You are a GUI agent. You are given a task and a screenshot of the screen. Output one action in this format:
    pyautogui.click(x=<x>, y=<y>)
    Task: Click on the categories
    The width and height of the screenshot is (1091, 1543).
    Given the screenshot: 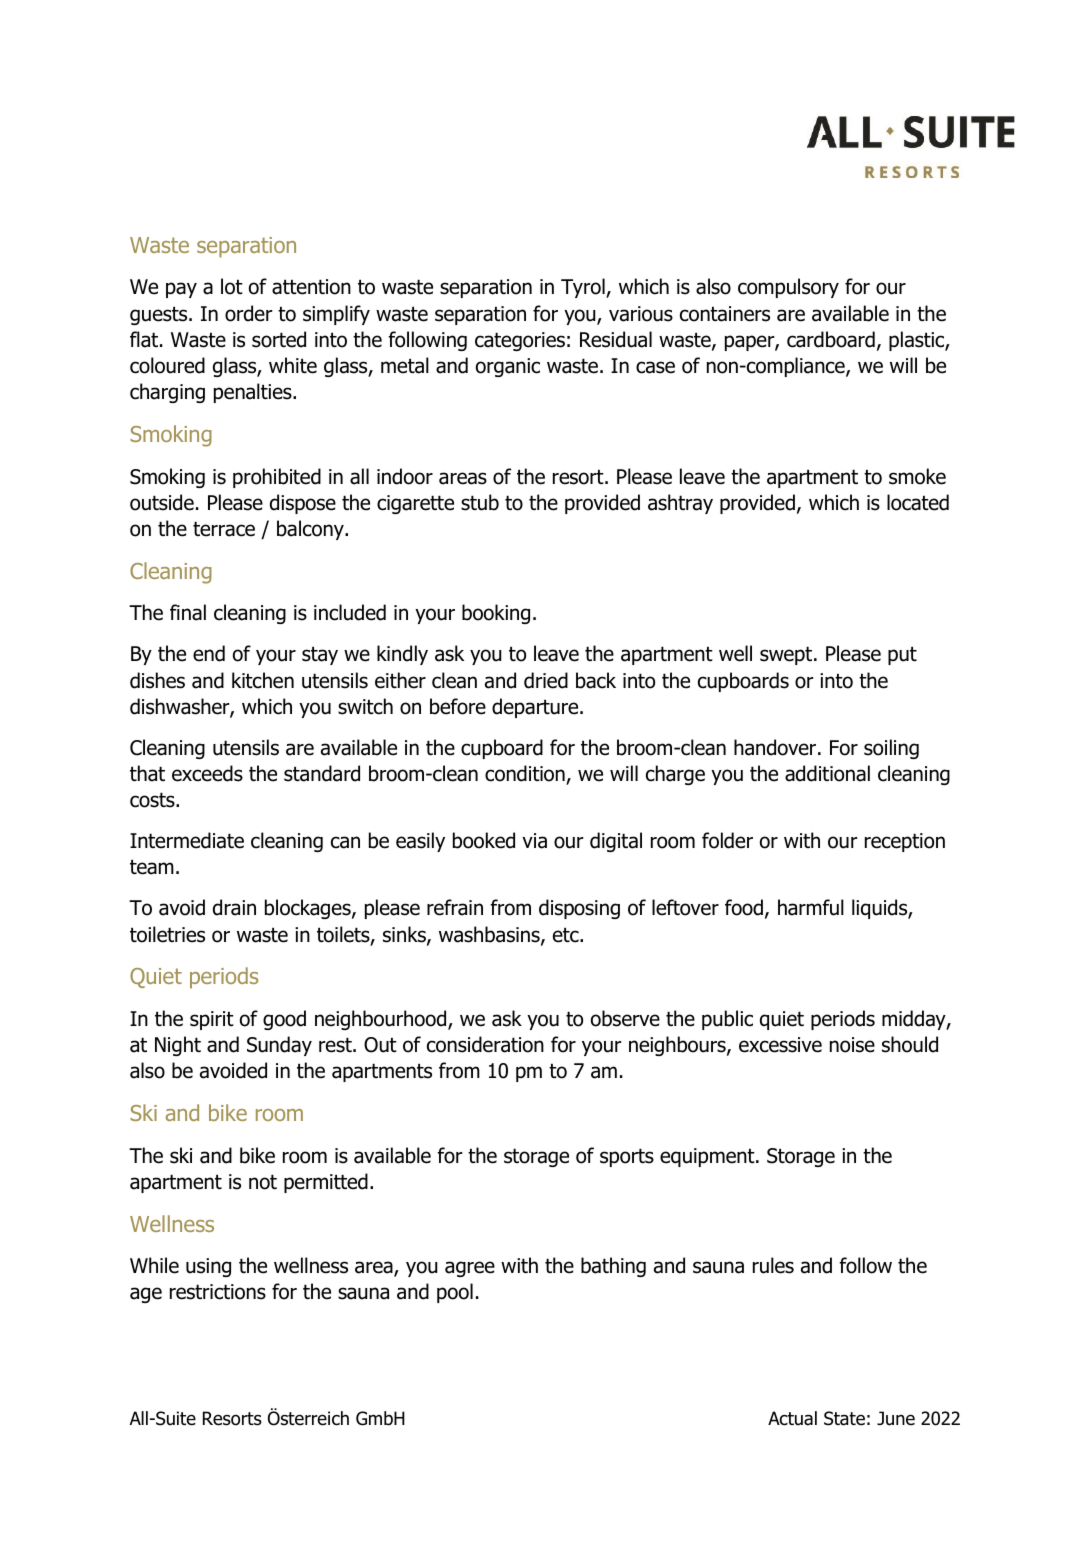 What is the action you would take?
    pyautogui.click(x=520, y=341)
